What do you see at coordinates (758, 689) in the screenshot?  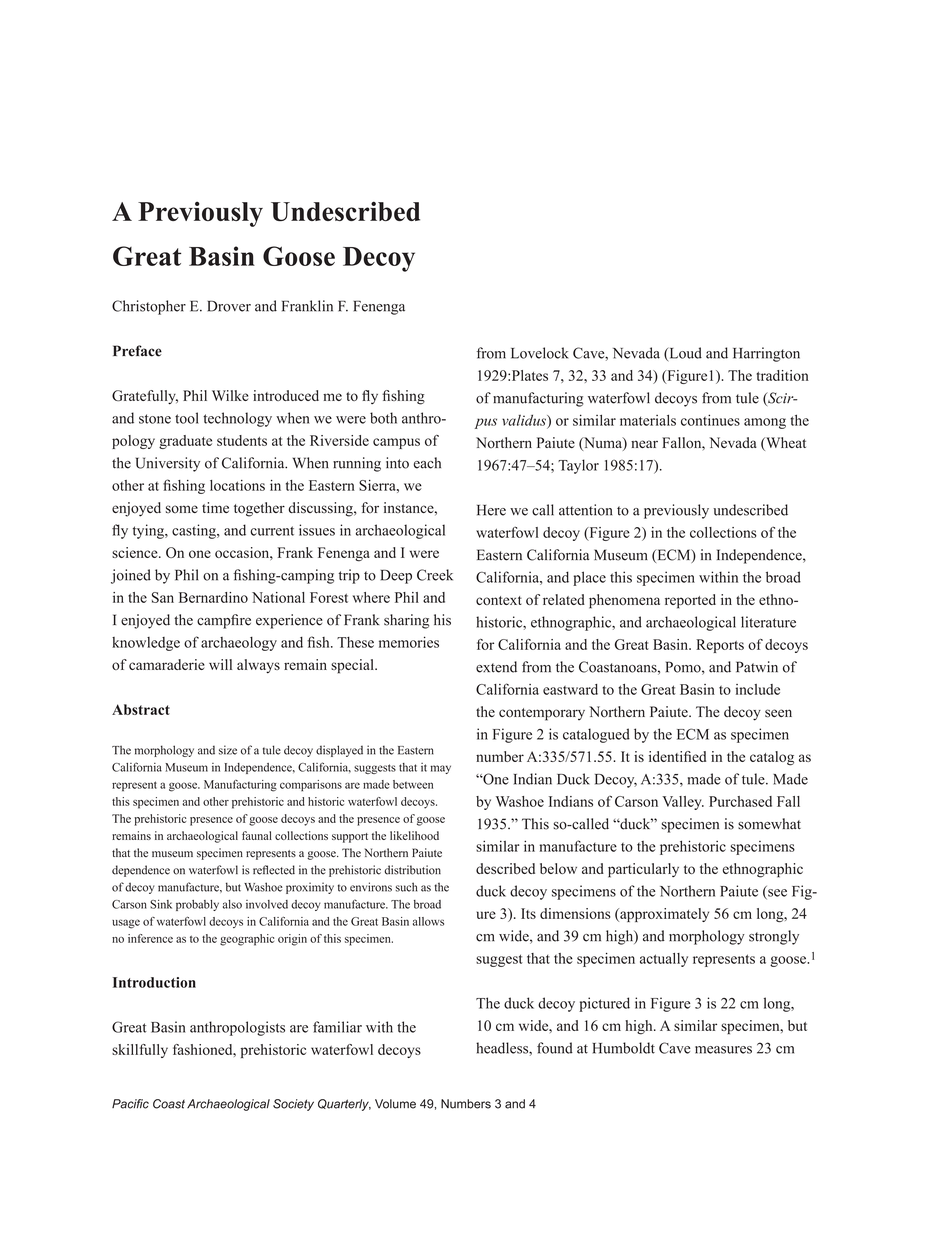 I see `include` at bounding box center [758, 689].
